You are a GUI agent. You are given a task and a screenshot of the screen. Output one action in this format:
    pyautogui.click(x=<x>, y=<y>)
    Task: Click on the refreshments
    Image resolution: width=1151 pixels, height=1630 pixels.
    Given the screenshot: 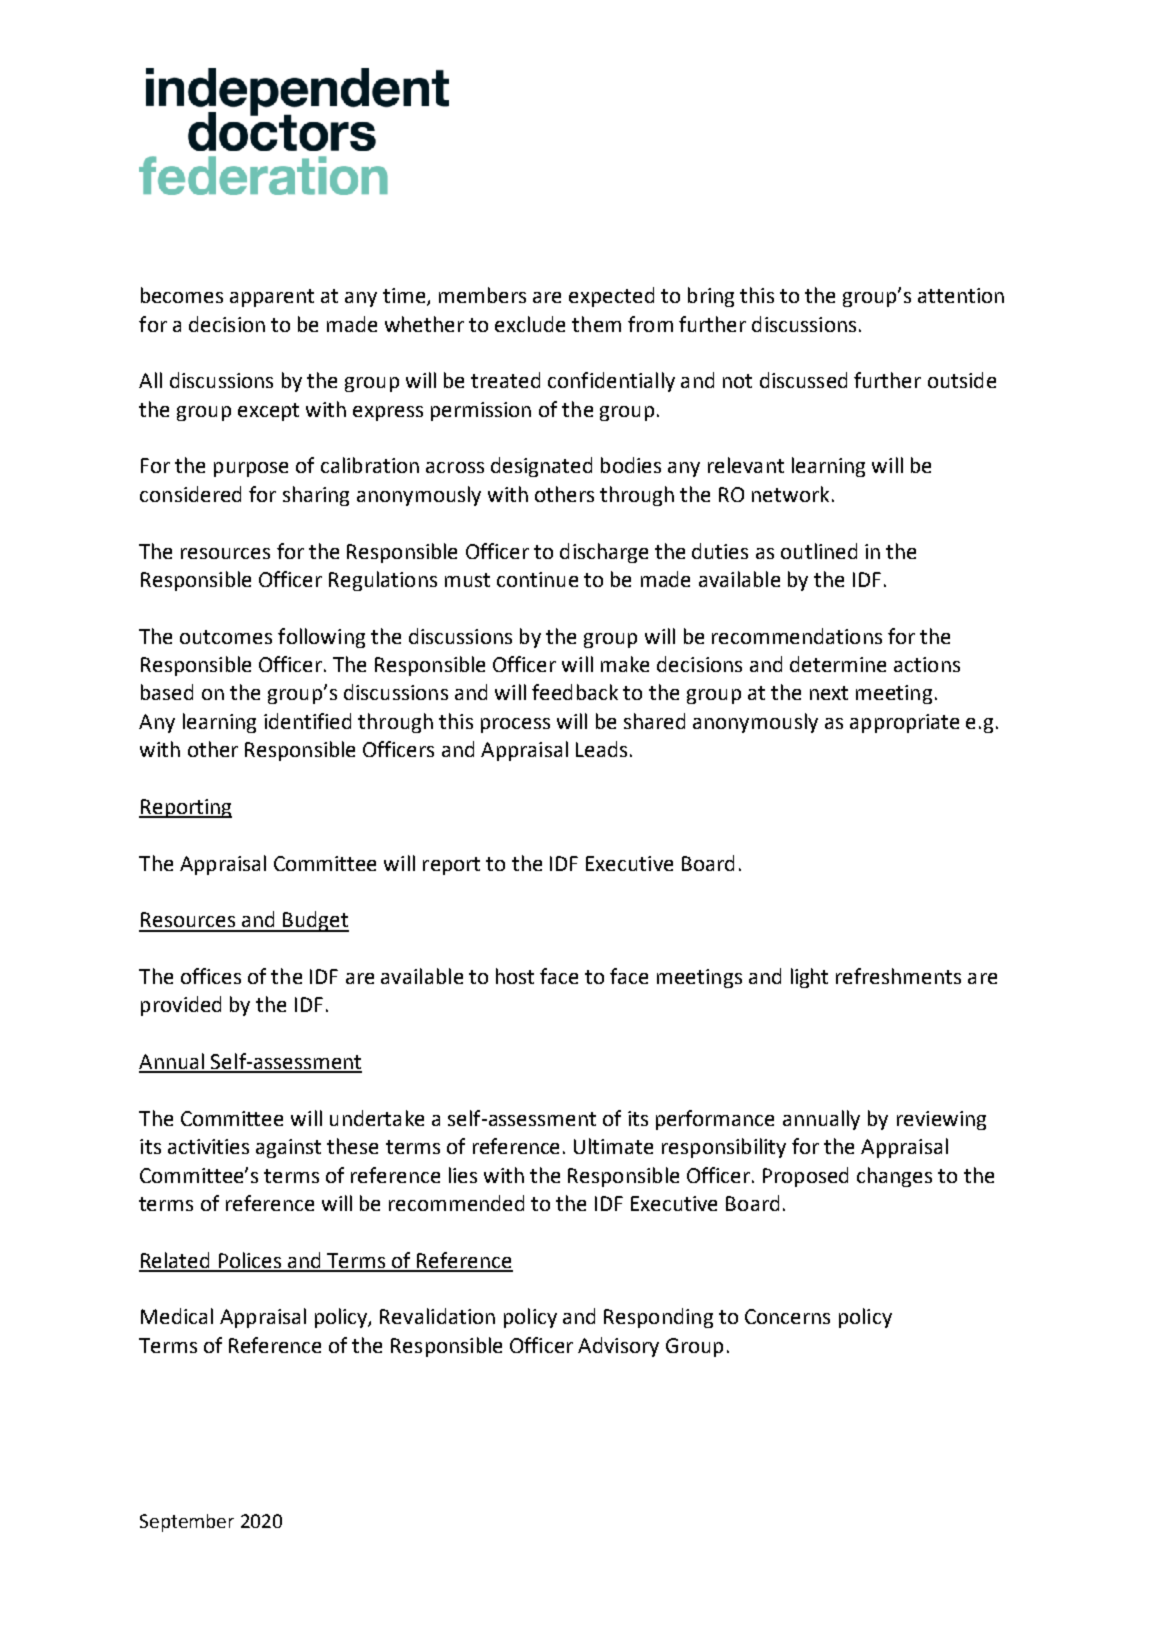 What is the action you would take?
    pyautogui.click(x=898, y=976)
